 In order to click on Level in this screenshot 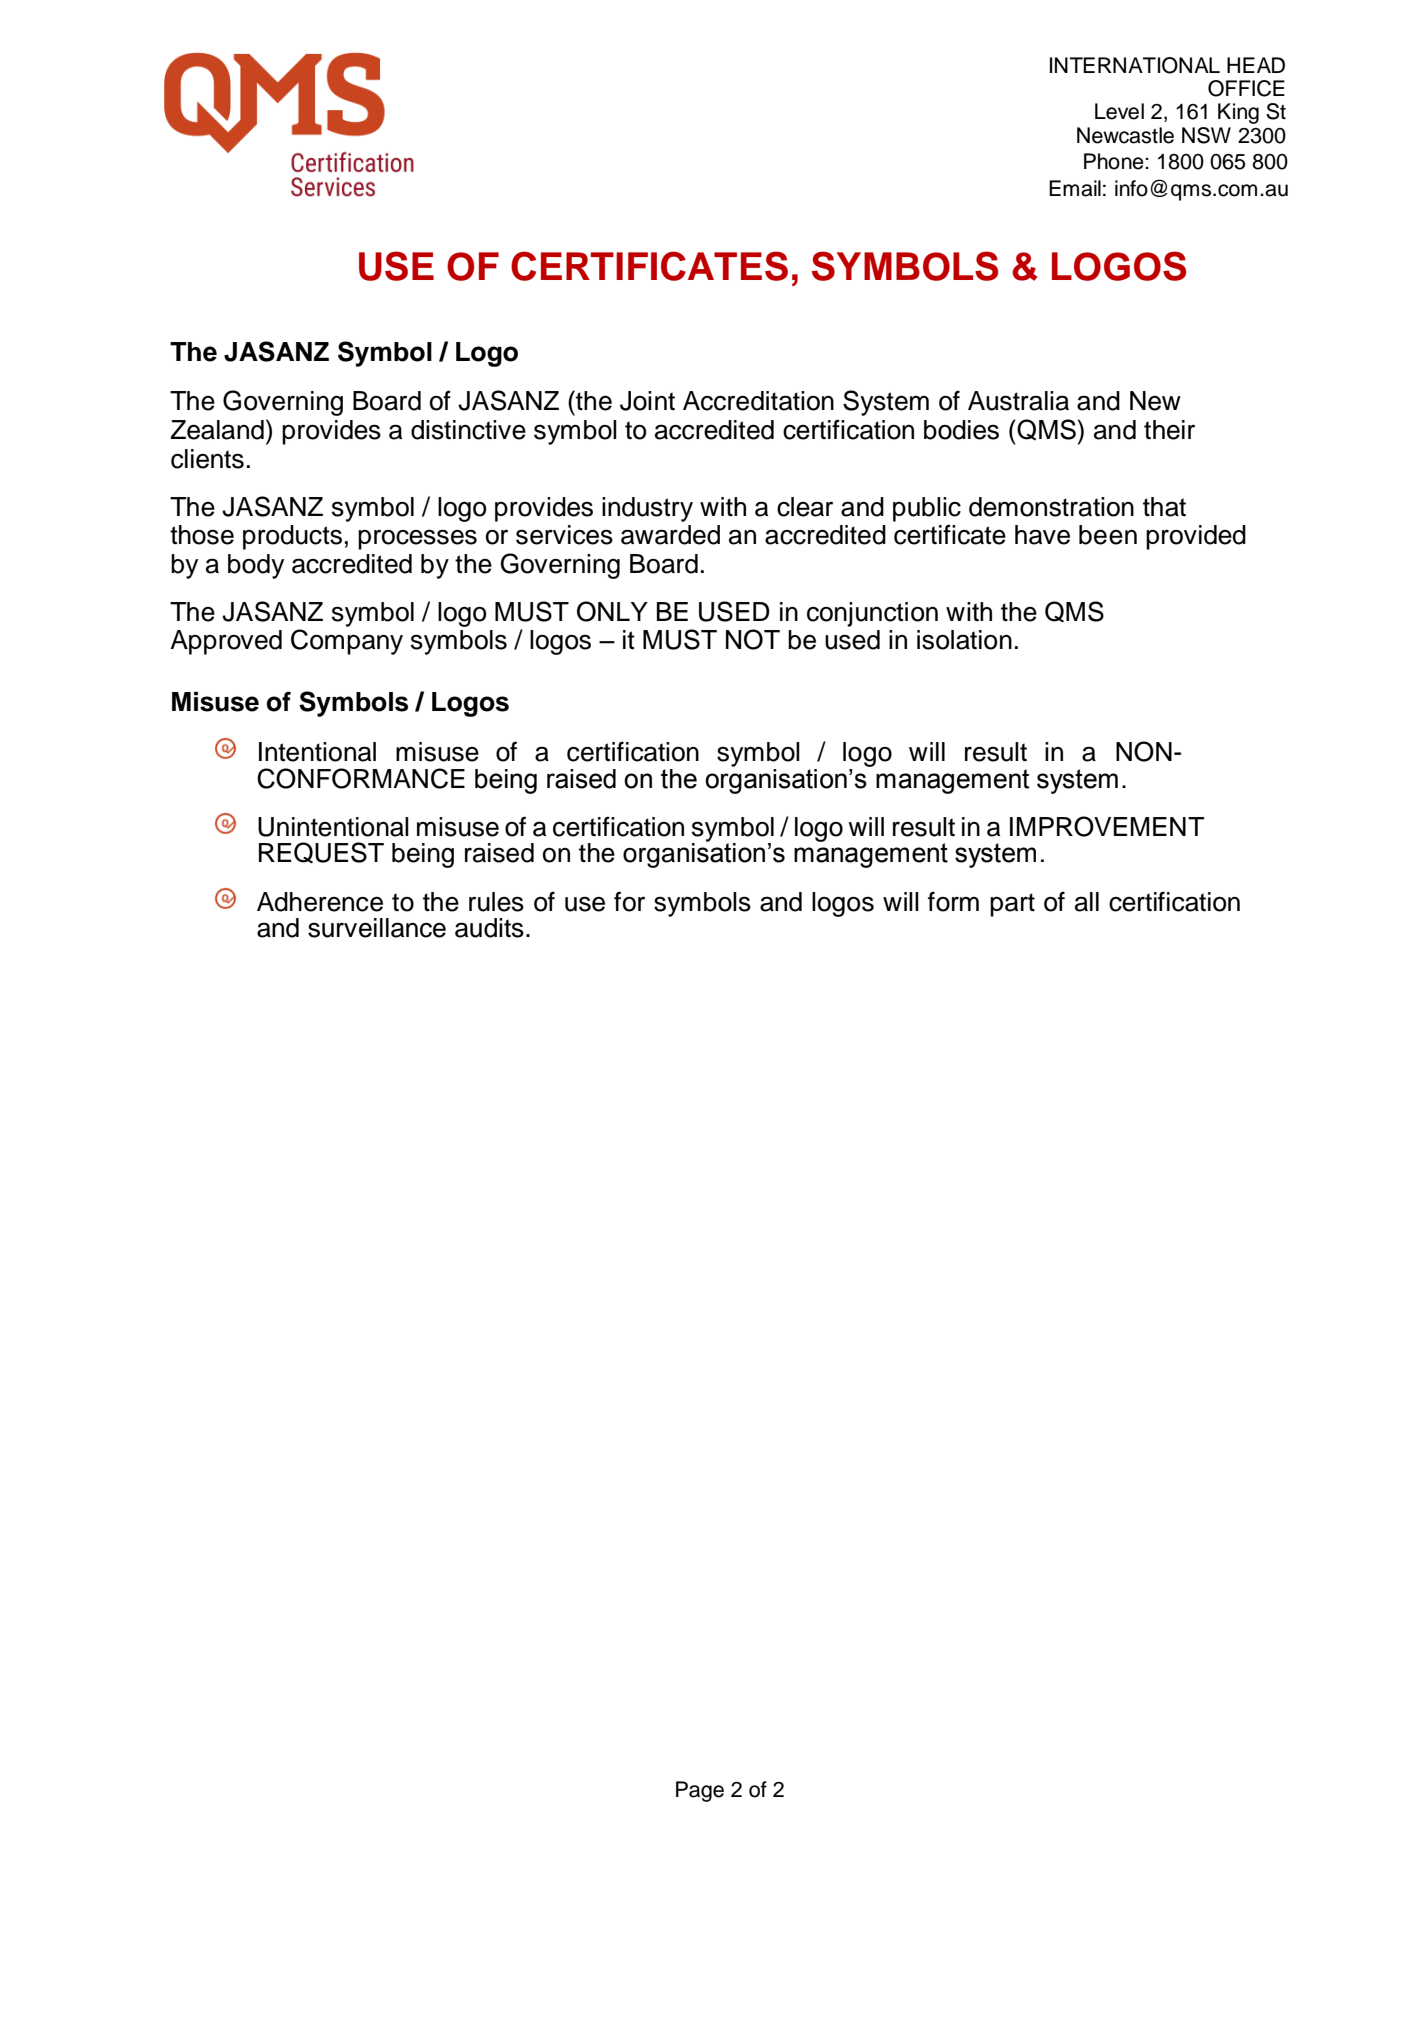, I will do `click(1119, 111)`.
